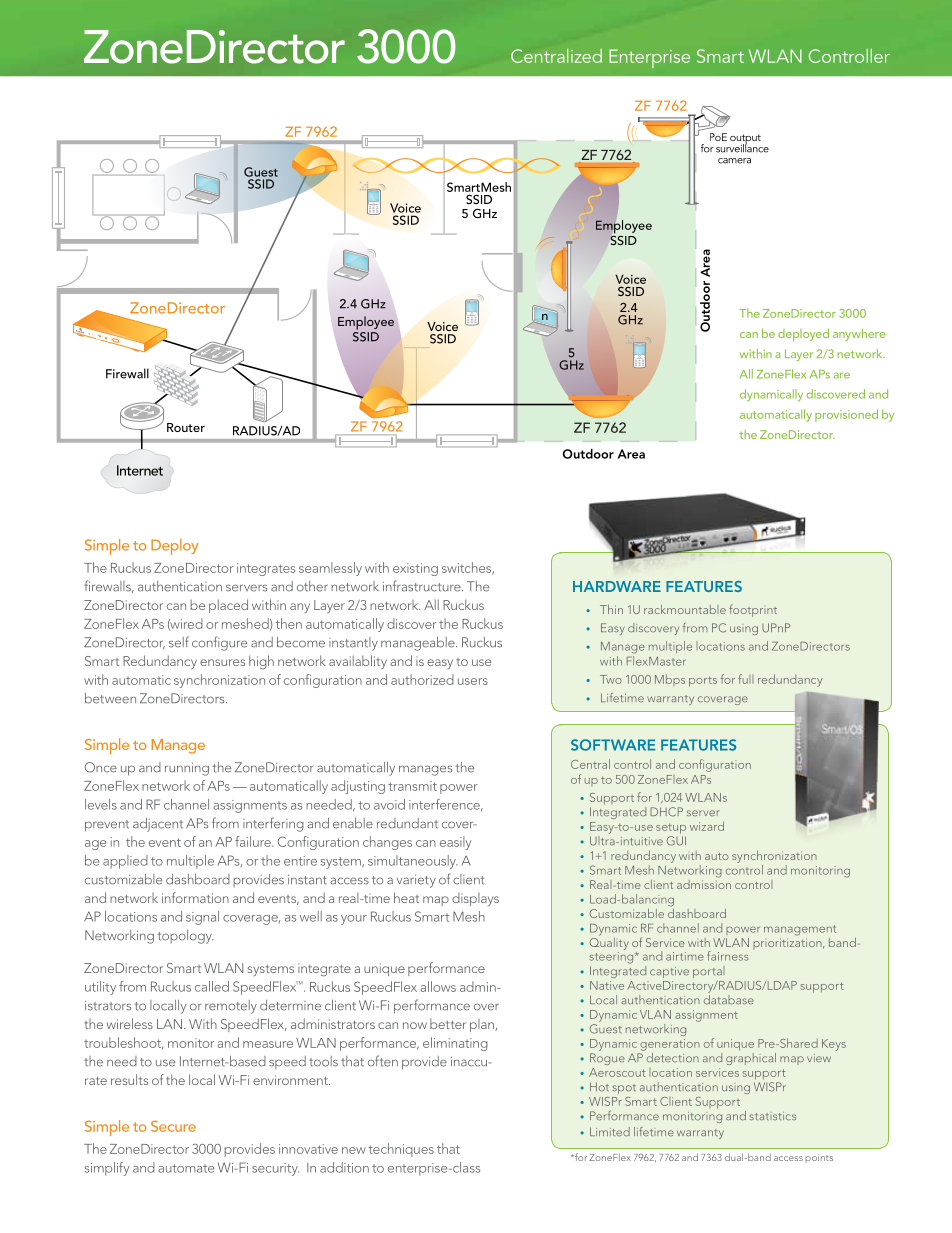 The width and height of the page is (952, 1233). I want to click on camera, so click(734, 161).
